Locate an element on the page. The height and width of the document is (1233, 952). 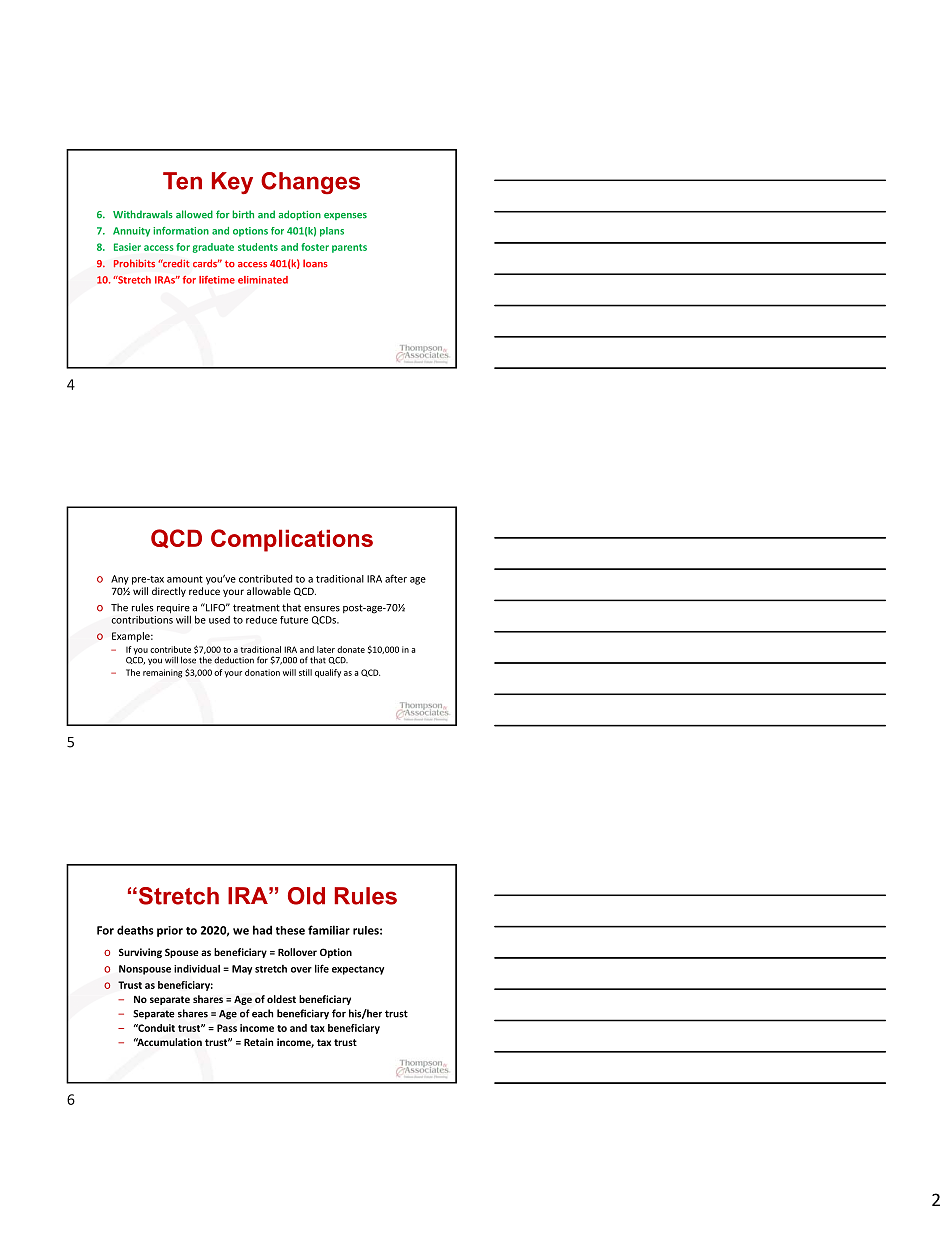
Withdrawals is located at coordinates (143, 214).
